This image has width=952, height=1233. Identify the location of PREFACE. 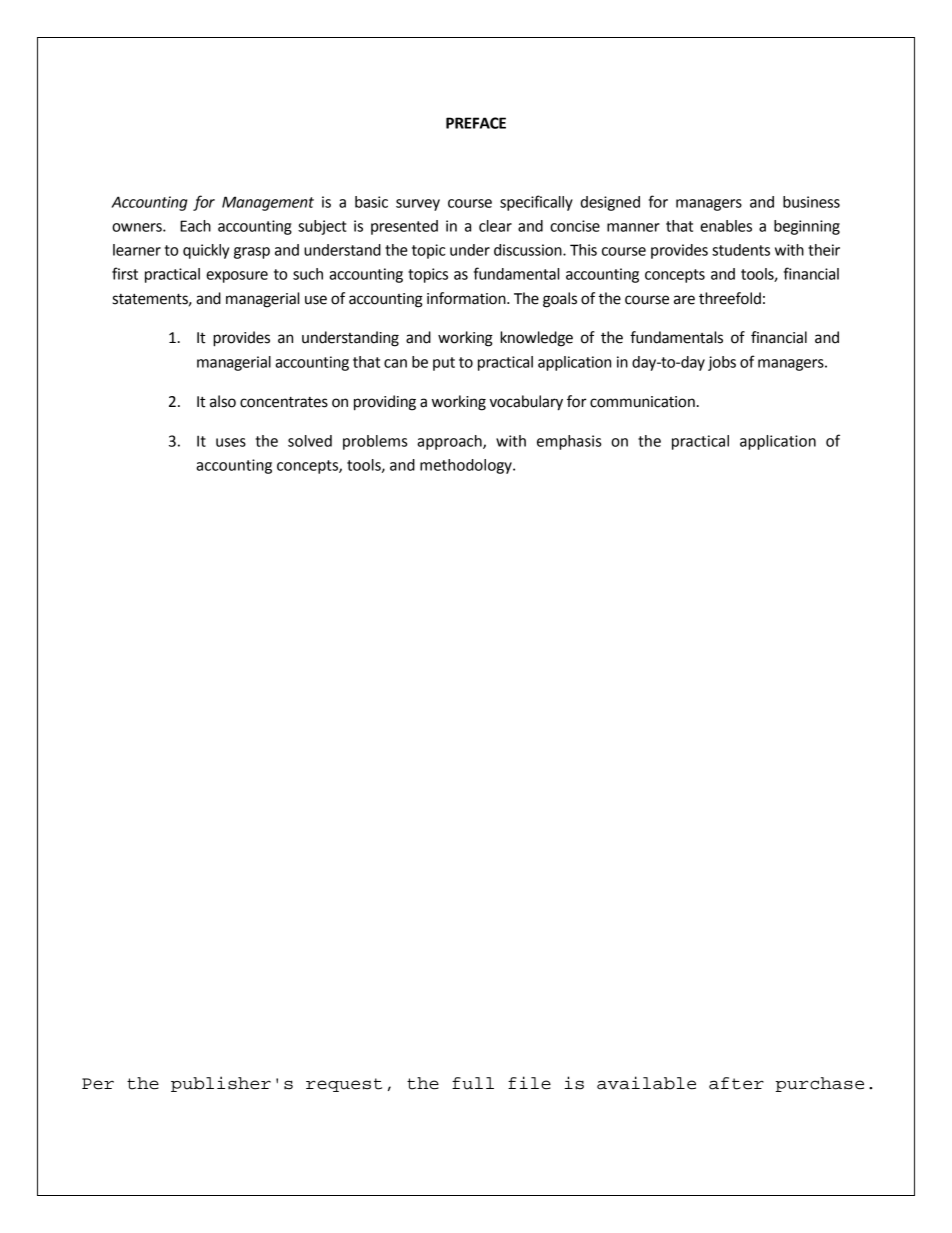
(476, 123).
